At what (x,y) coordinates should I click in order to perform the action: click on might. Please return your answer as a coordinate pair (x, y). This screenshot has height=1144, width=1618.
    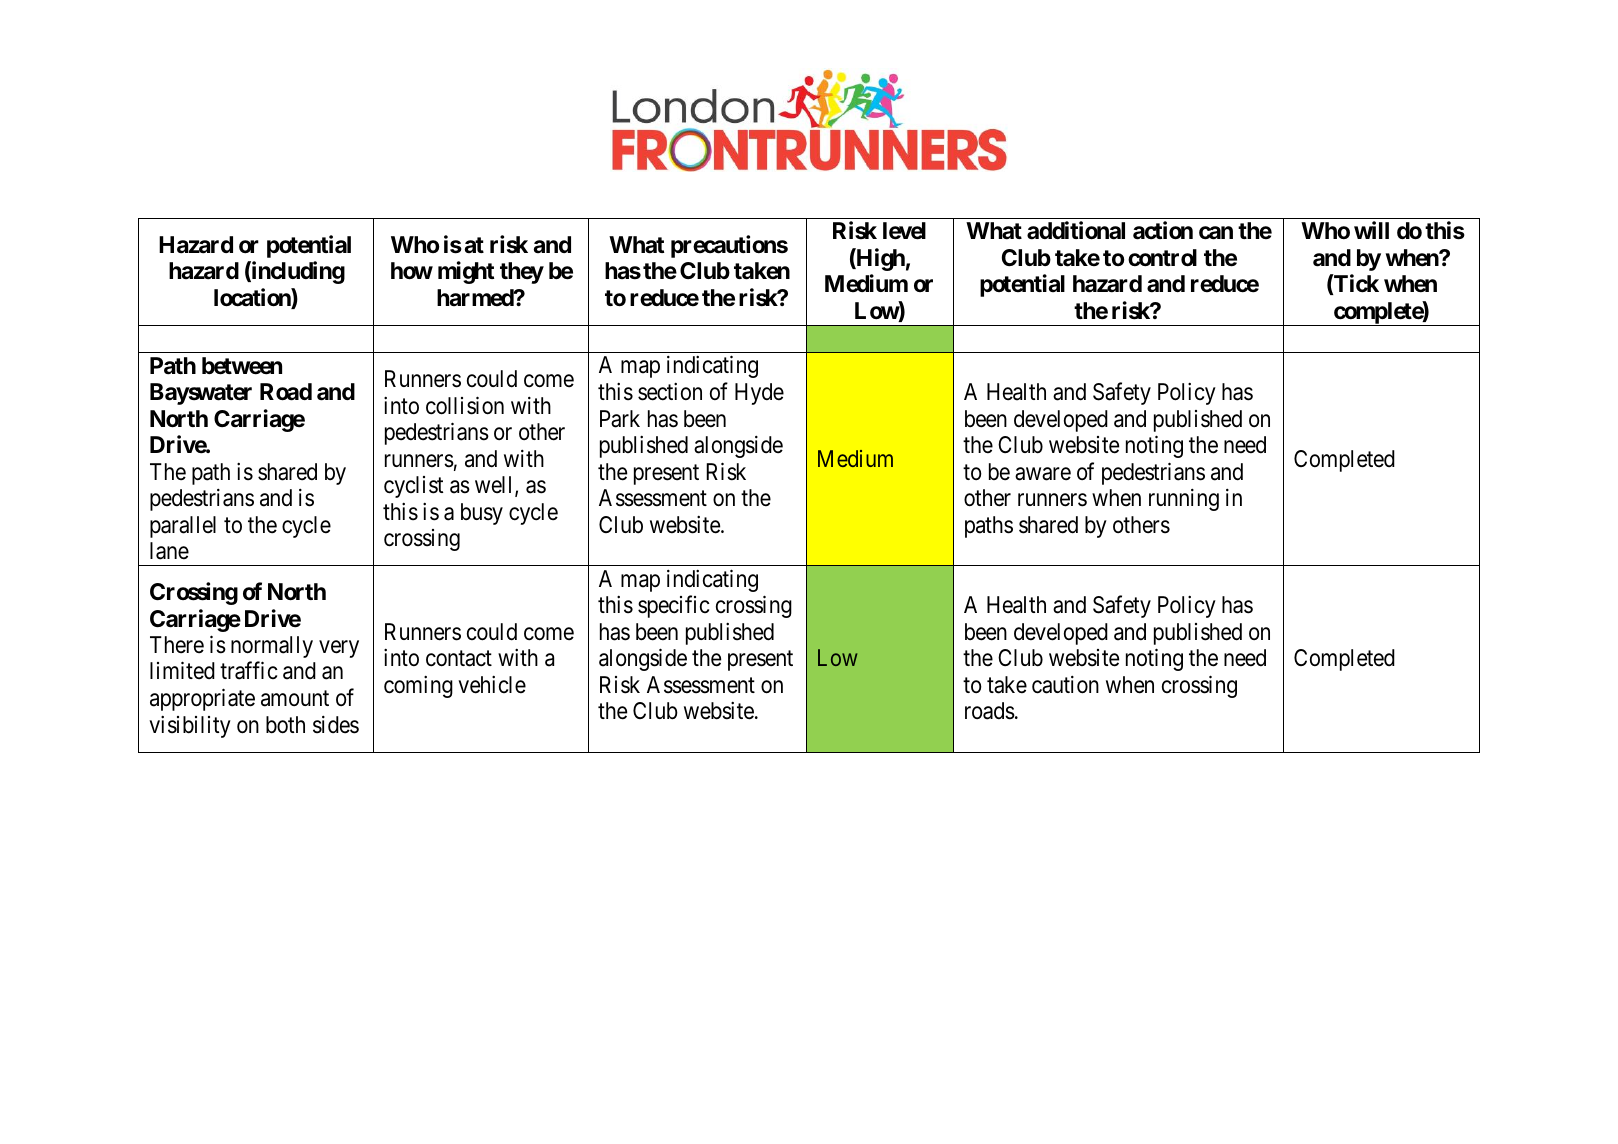
    Looking at the image, I should click on (466, 272).
